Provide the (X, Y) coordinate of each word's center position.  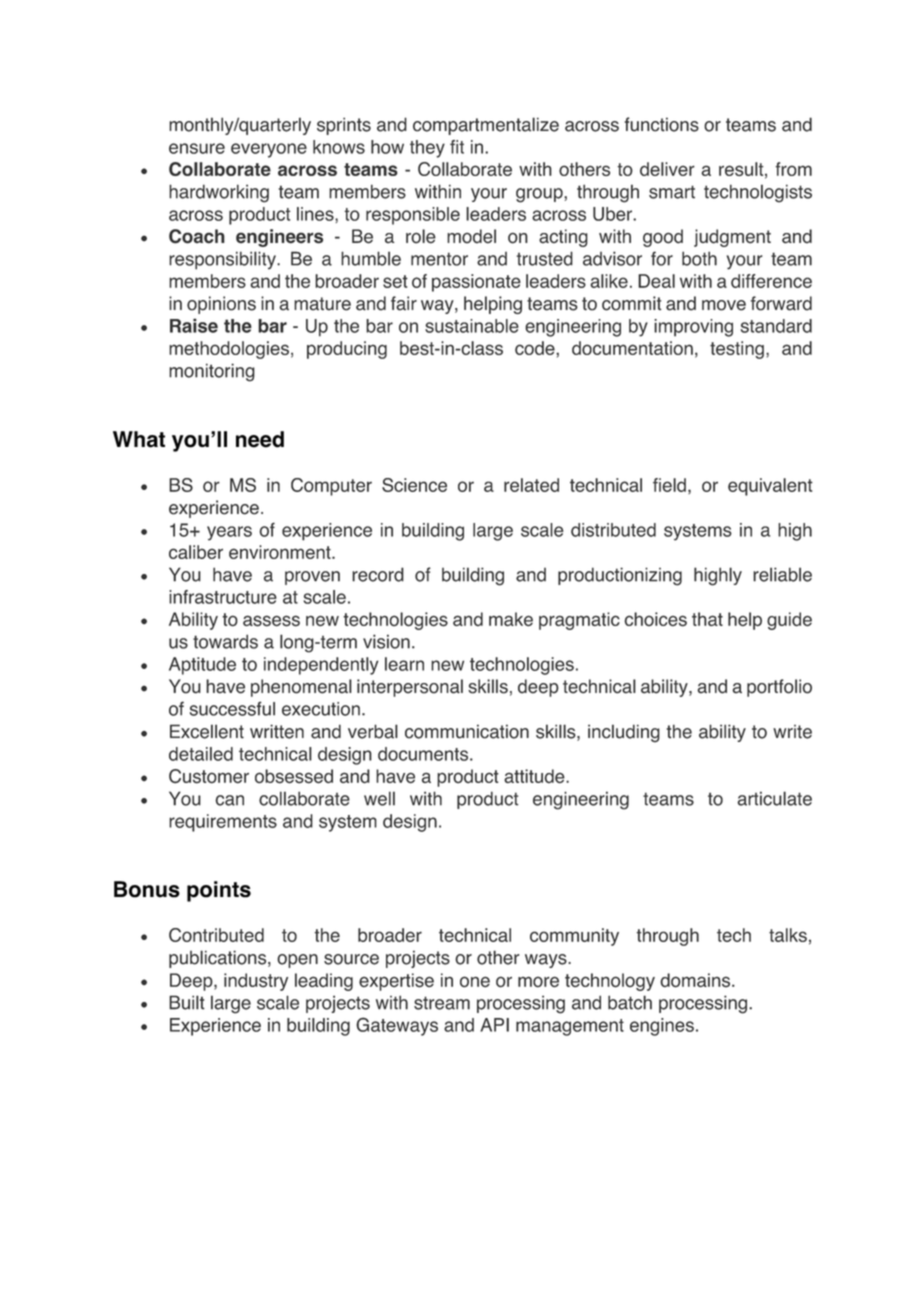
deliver (667, 169)
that (707, 619)
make (511, 619)
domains (695, 980)
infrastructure (223, 597)
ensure (197, 148)
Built (187, 1002)
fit (457, 147)
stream (442, 1003)
